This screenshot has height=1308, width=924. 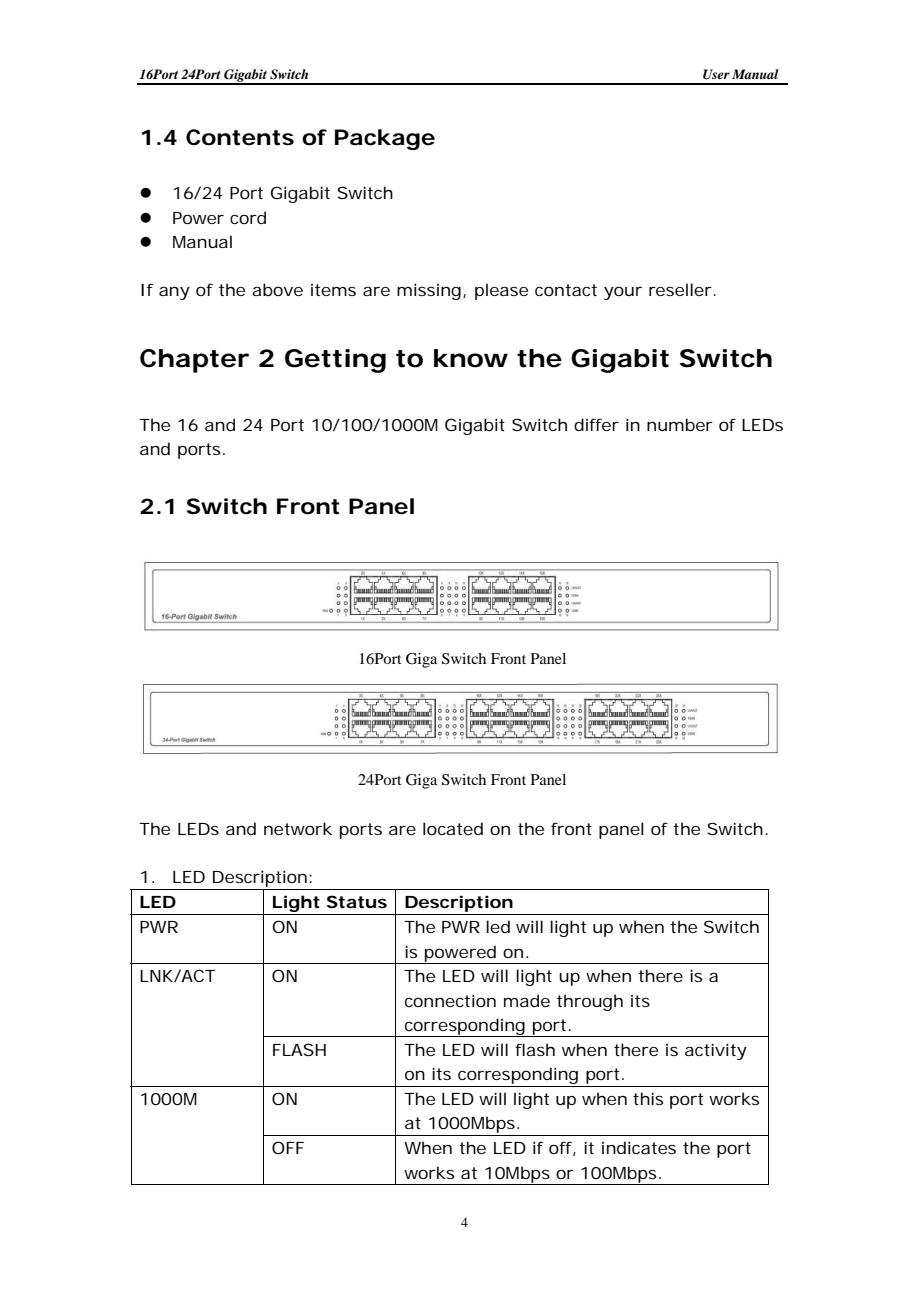 I want to click on activity, so click(x=716, y=1051).
